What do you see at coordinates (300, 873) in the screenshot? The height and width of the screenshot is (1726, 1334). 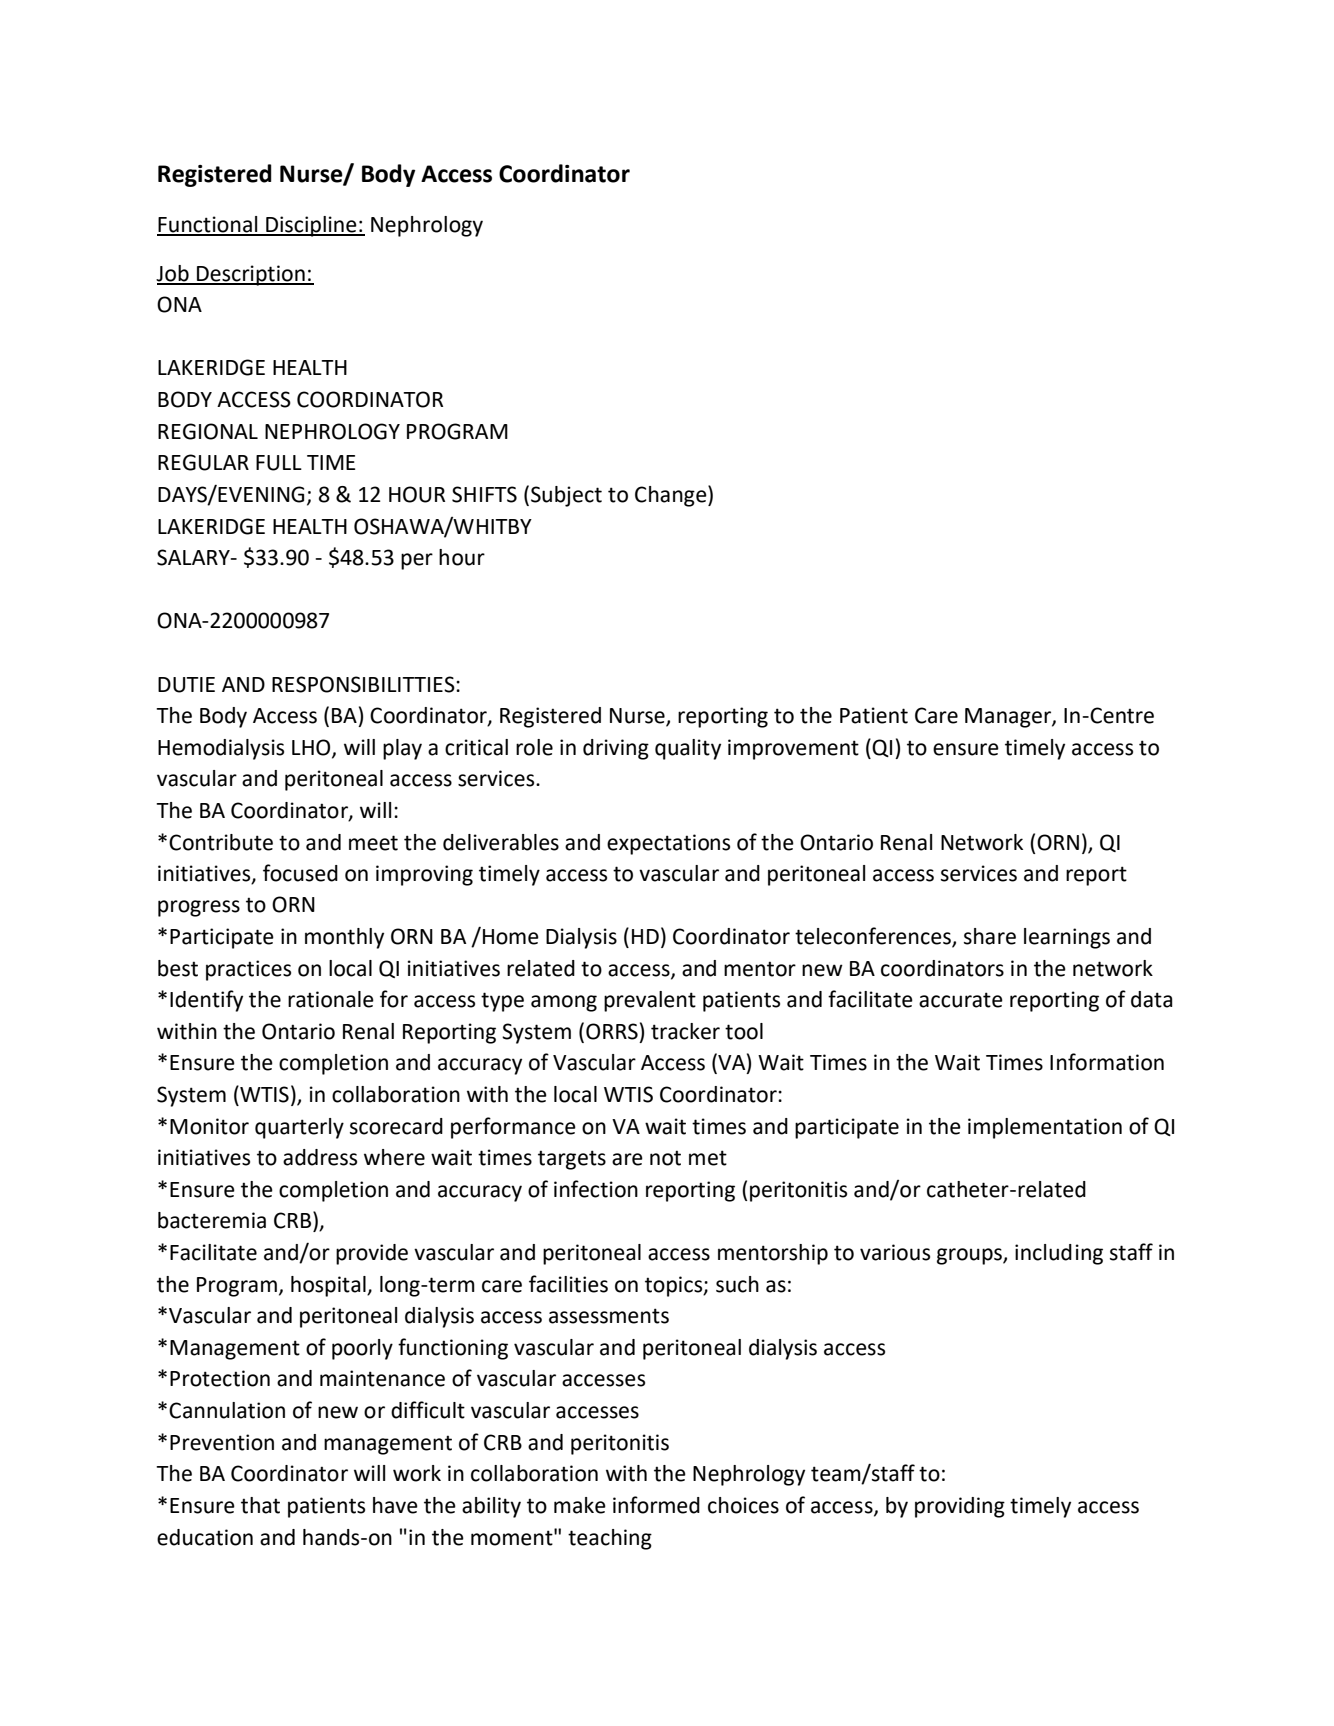 I see `focused` at bounding box center [300, 873].
